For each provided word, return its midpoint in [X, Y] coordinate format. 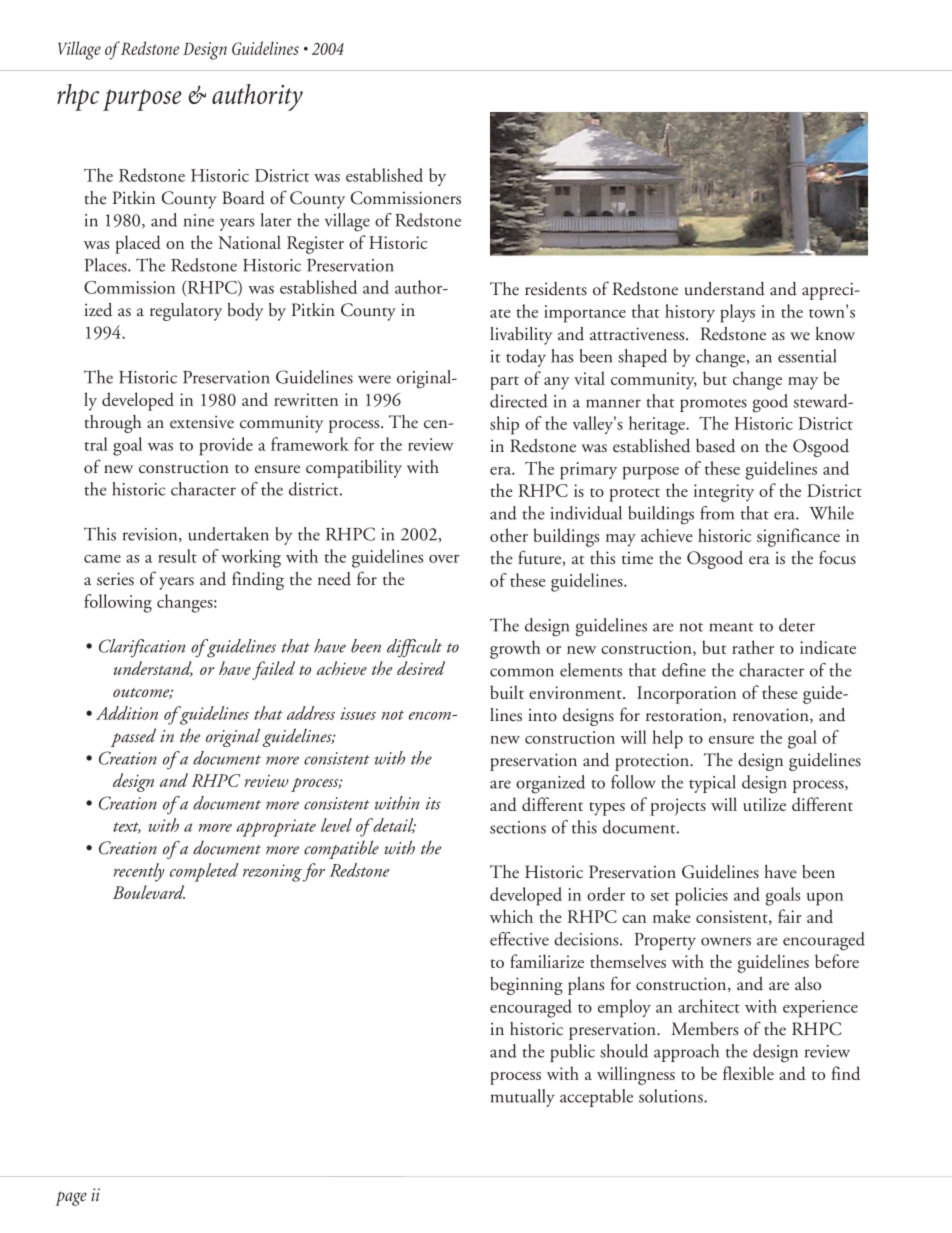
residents [556, 289]
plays [737, 313]
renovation [772, 715]
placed [138, 244]
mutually [523, 1098]
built [507, 692]
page [71, 1198]
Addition [127, 713]
